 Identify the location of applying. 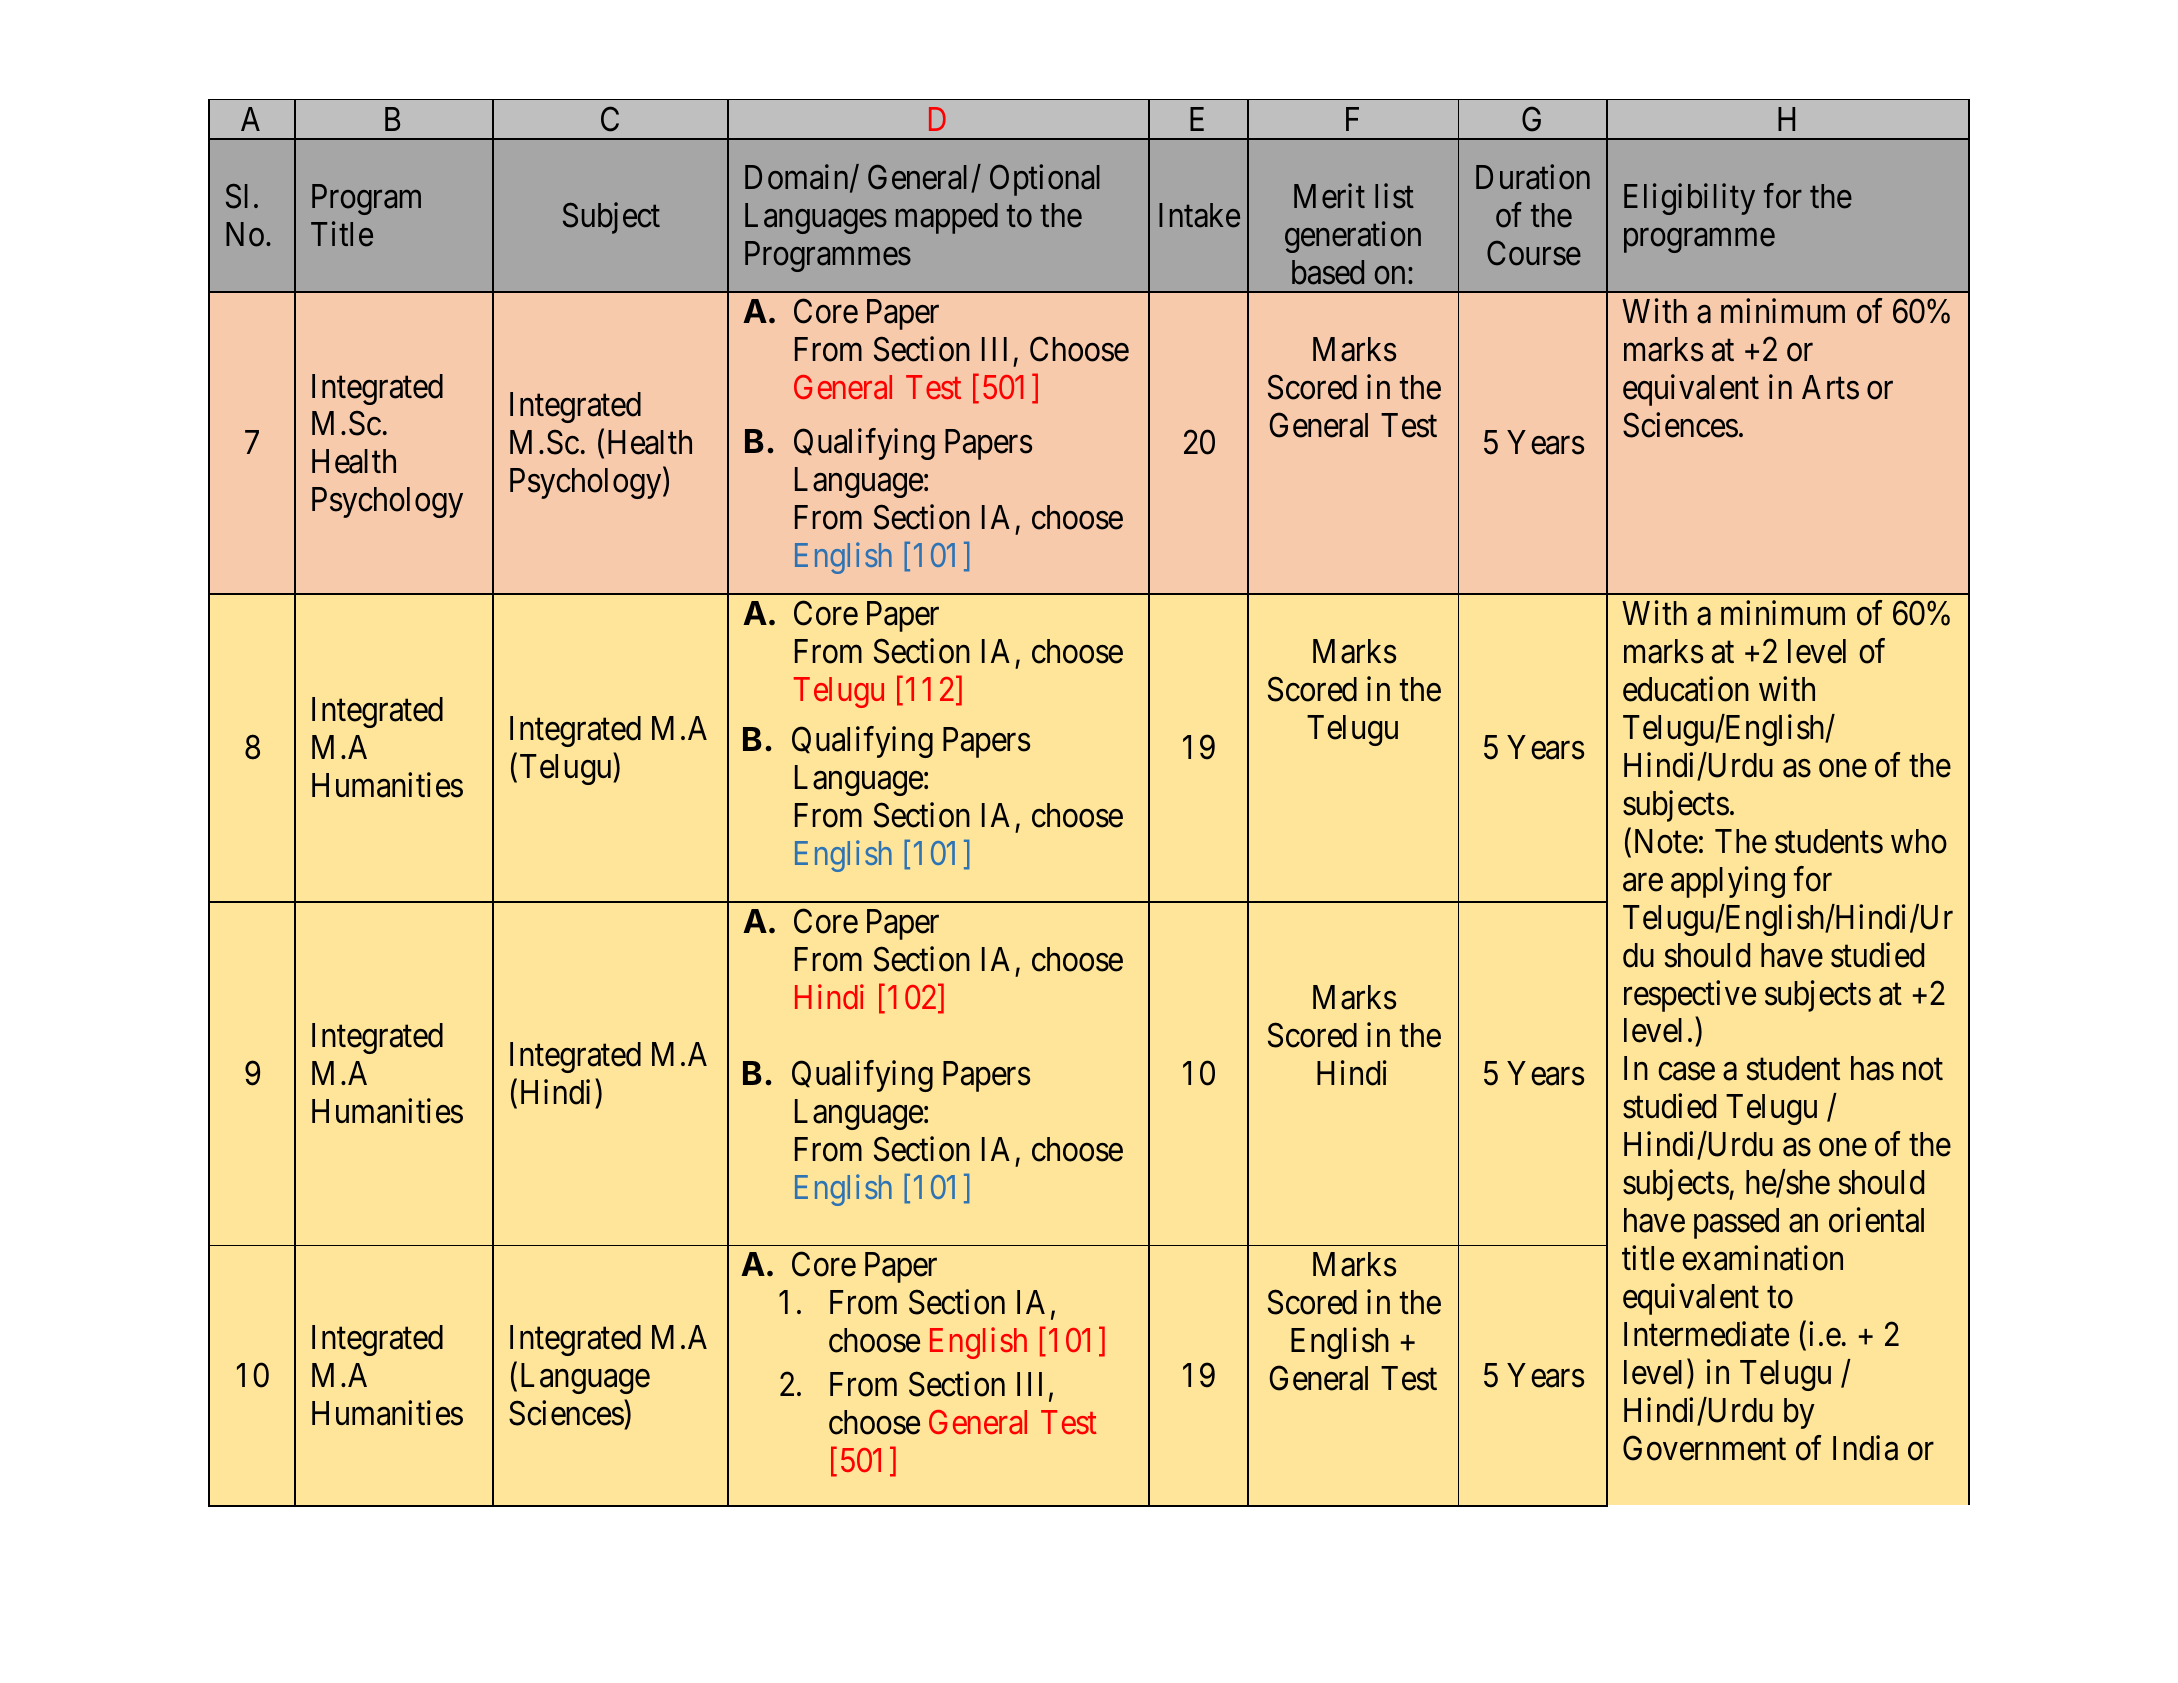
(1728, 882).
